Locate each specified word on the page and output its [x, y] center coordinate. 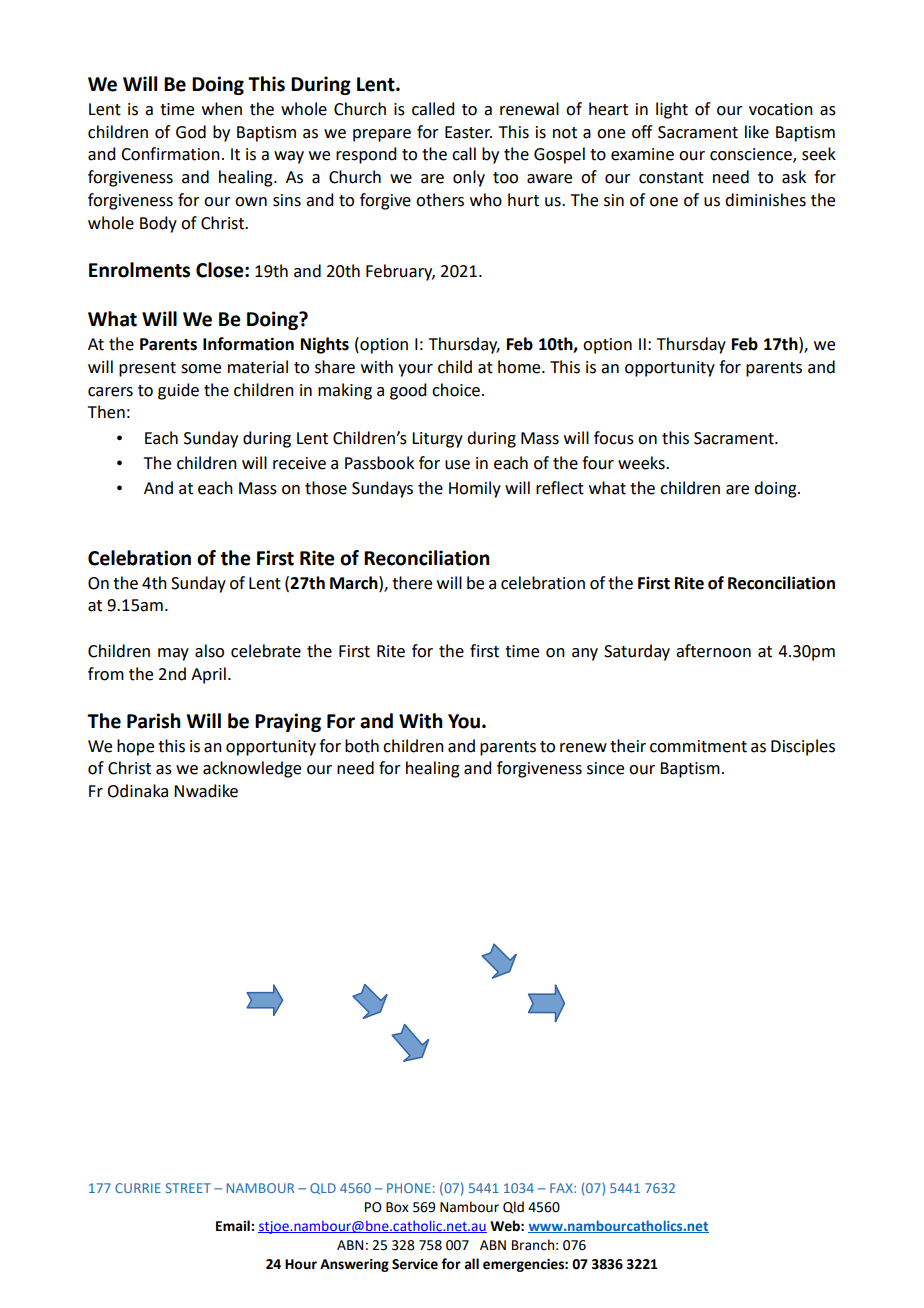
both [362, 746]
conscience [752, 155]
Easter [468, 132]
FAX [562, 1188]
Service [415, 1264]
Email [234, 1226]
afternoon [713, 651]
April [208, 675]
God [191, 132]
